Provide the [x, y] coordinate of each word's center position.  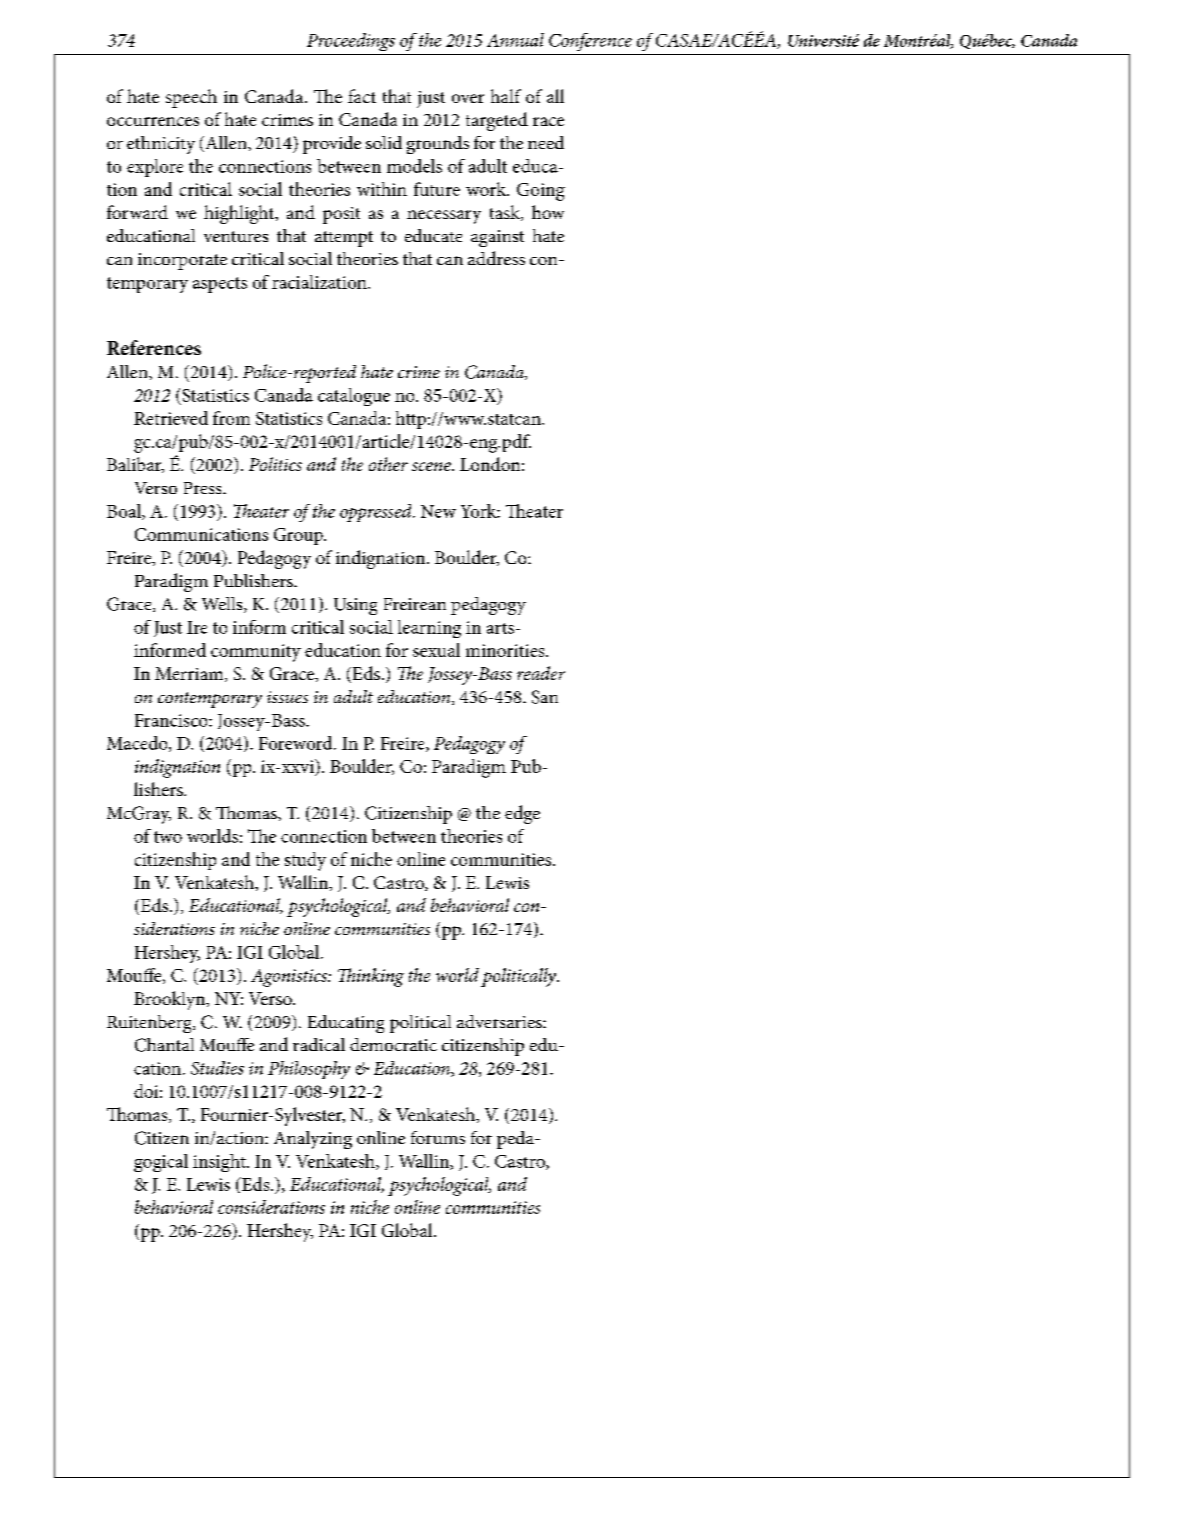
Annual [515, 40]
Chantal [164, 1045]
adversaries [500, 1021]
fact [362, 96]
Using [355, 606]
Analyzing [313, 1140]
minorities [506, 650]
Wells [223, 605]
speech [191, 98]
